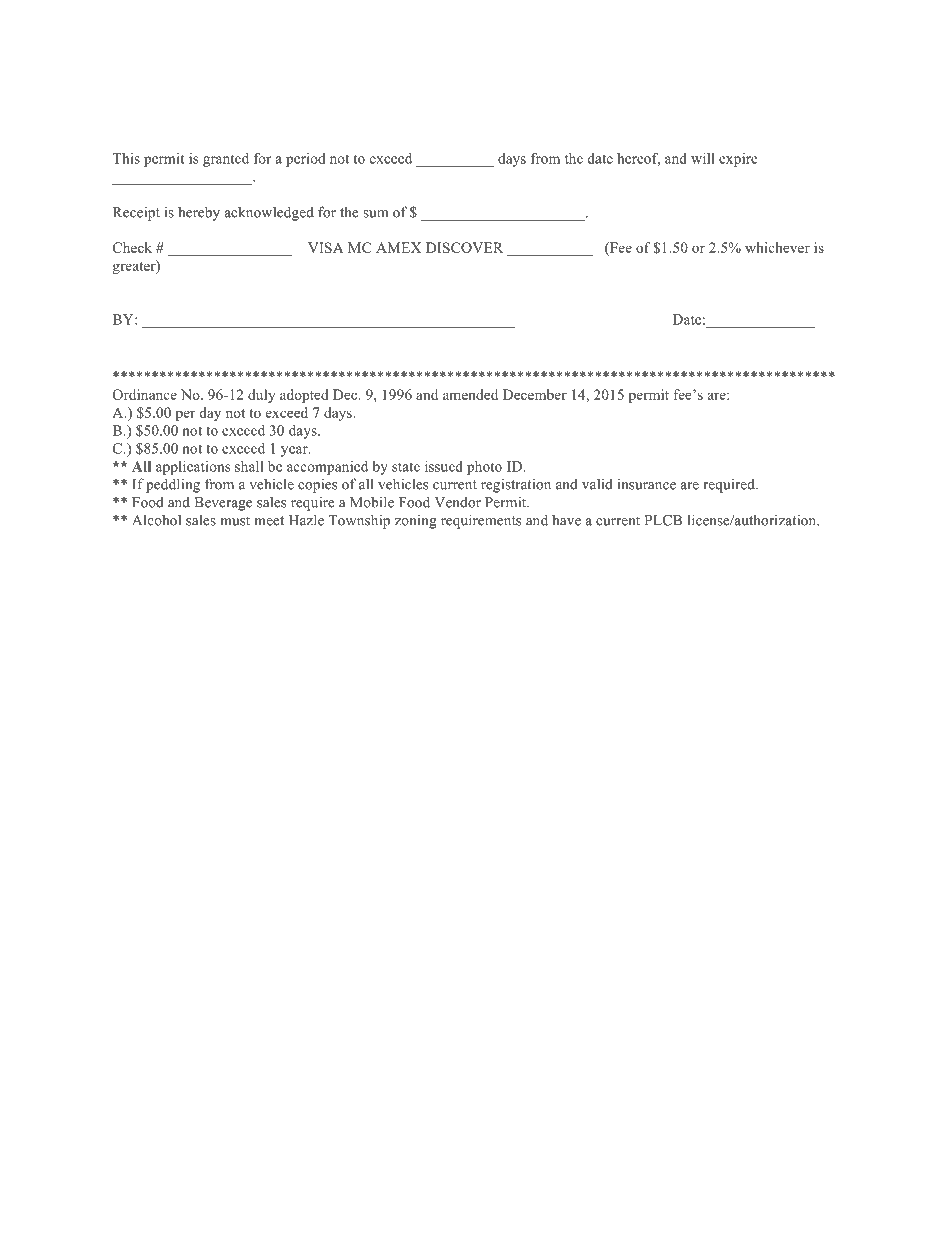  Describe the element at coordinates (663, 520) in the screenshot. I see `PLCB` at that location.
